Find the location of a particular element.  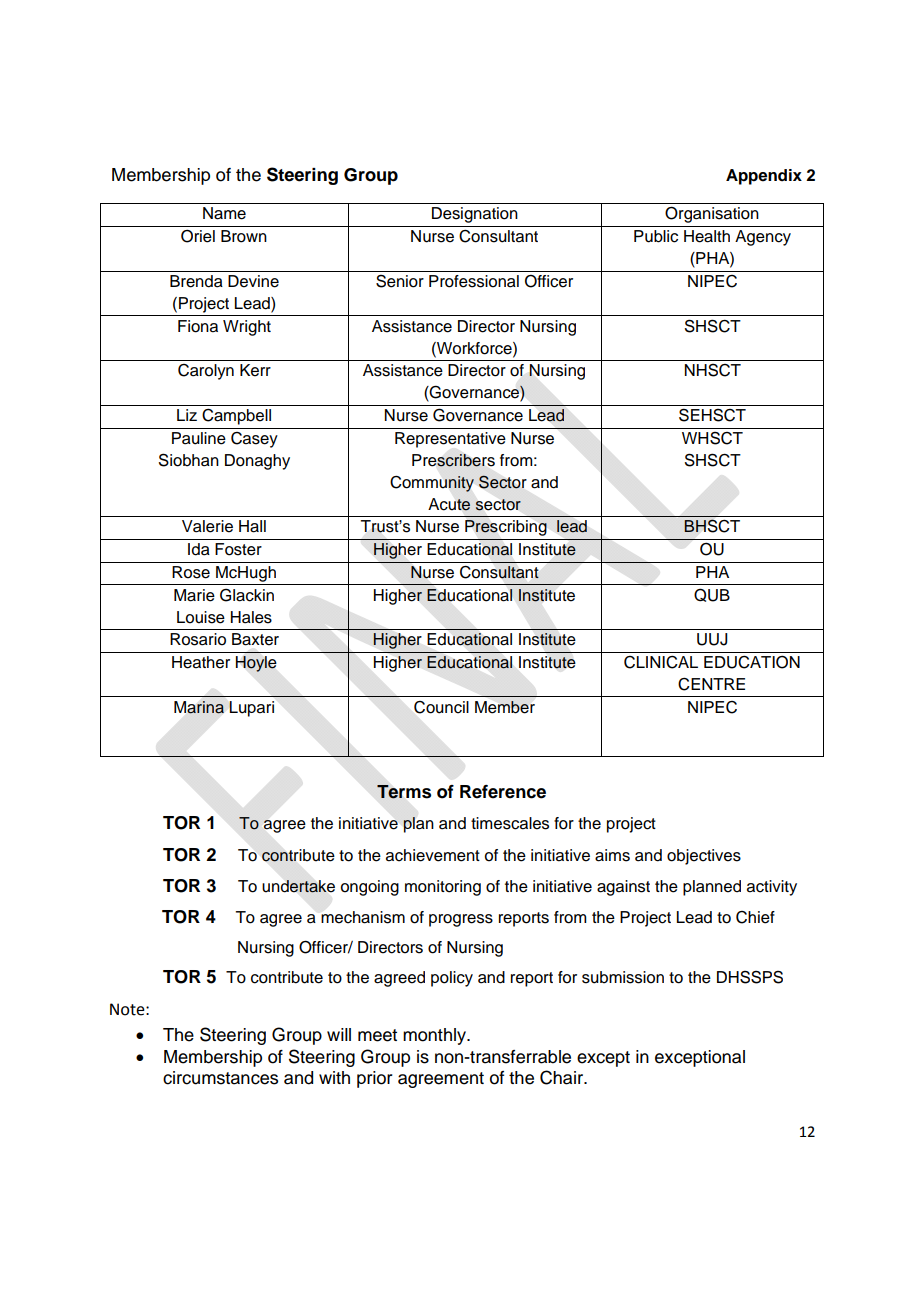

CENTRE is located at coordinates (711, 684).
